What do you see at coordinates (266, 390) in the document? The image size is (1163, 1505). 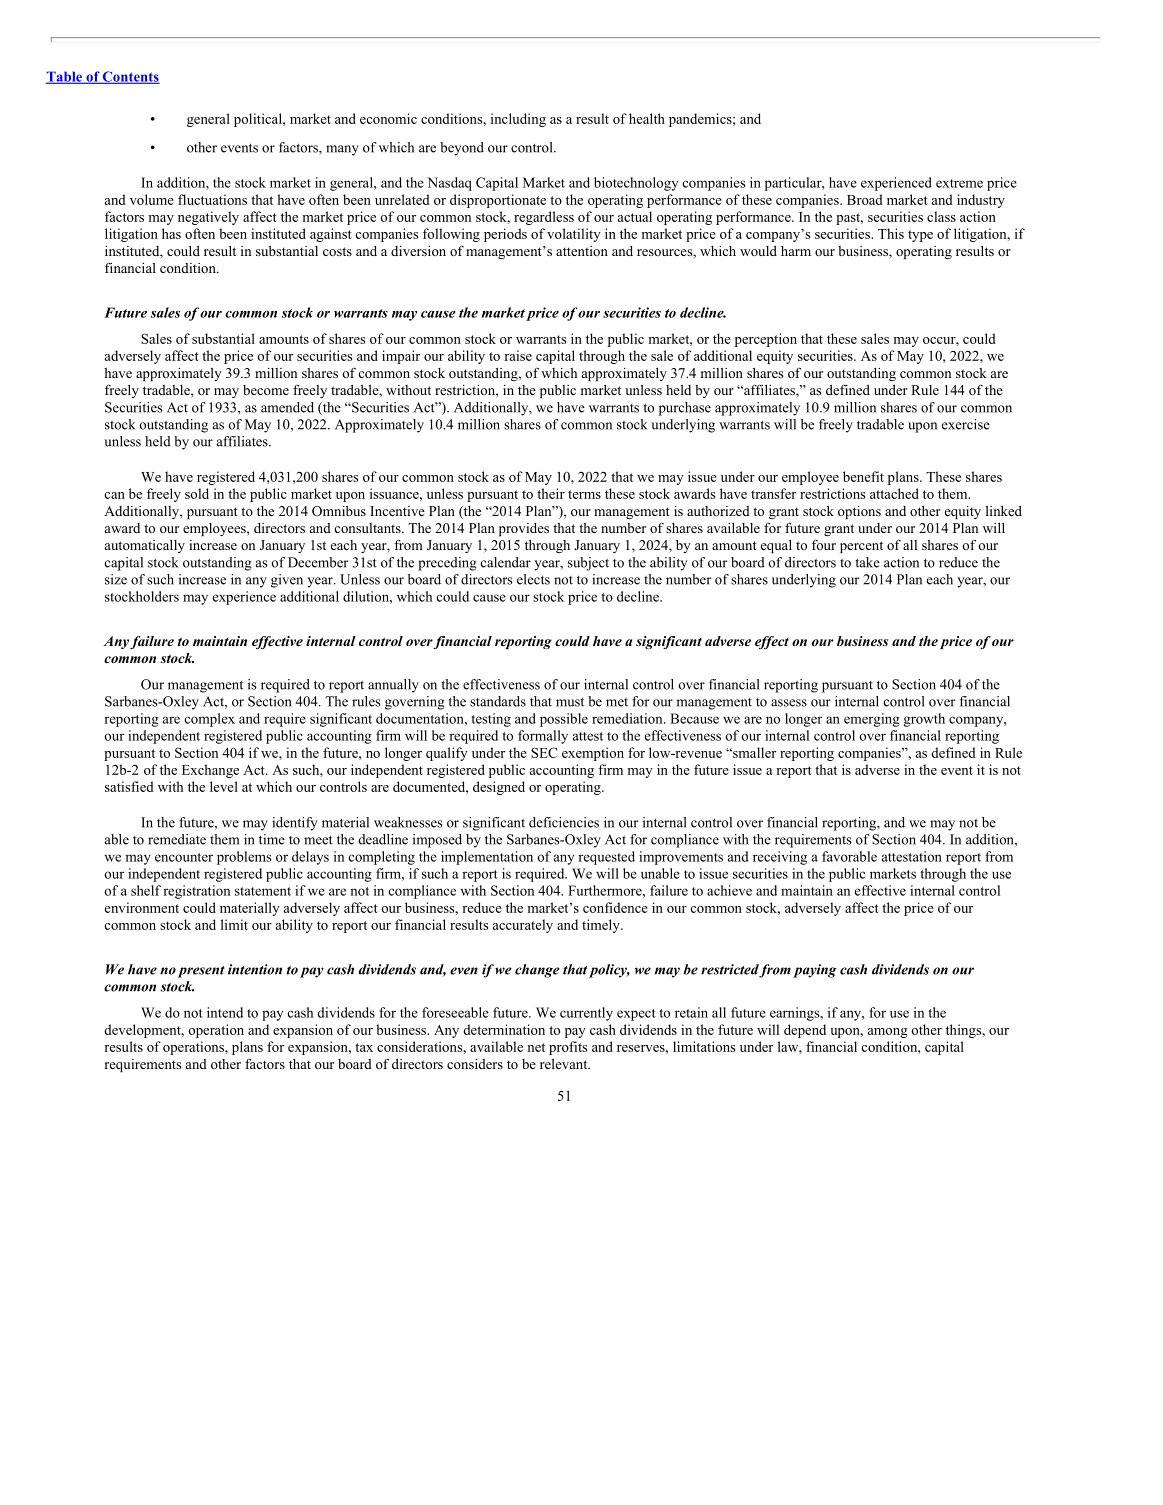 I see `become` at bounding box center [266, 390].
